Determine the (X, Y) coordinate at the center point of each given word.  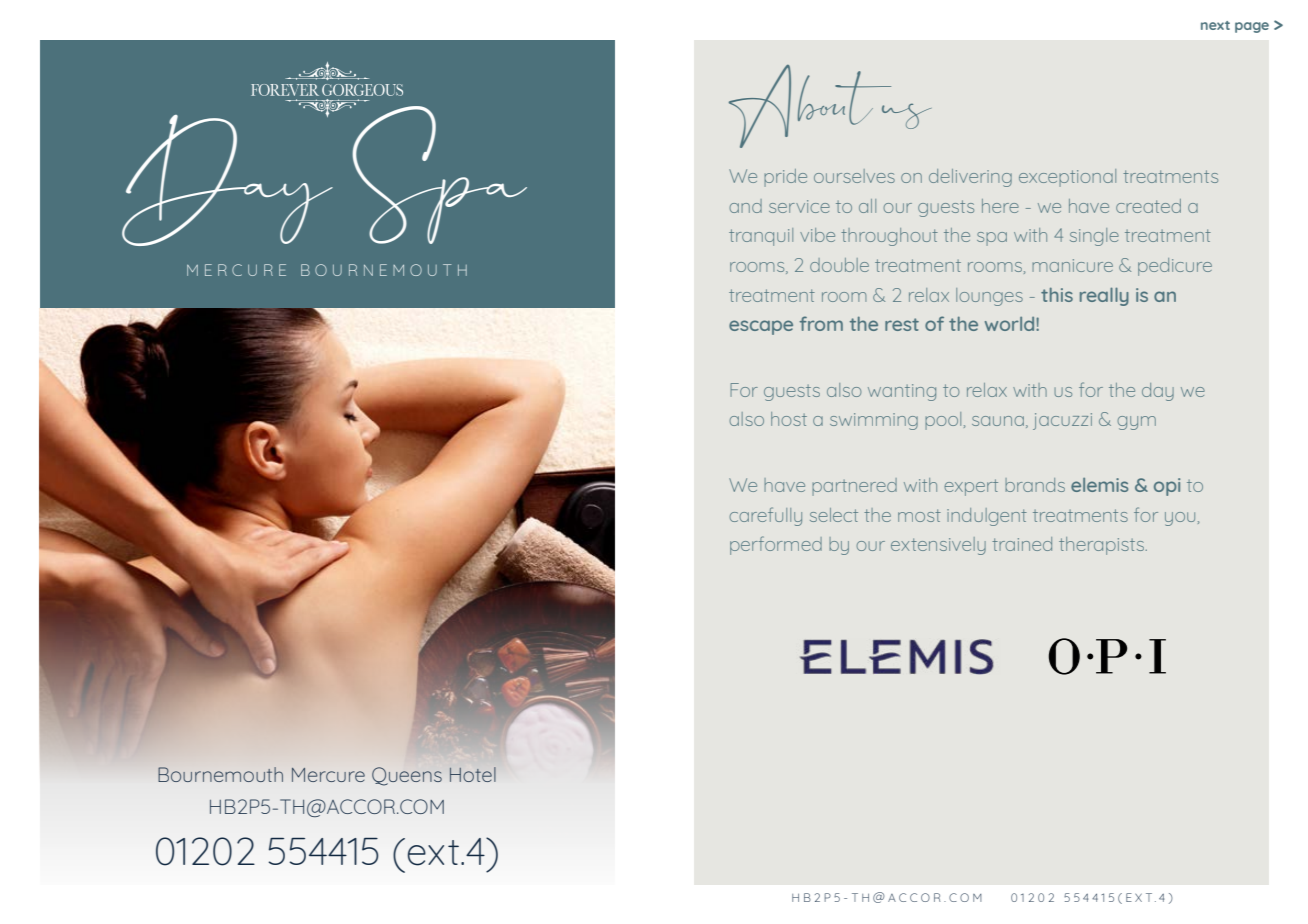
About (811, 106)
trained (1022, 544)
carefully (766, 516)
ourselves (854, 176)
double (839, 265)
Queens (407, 776)
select (834, 515)
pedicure (1175, 267)
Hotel (473, 774)
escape (761, 327)
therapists (1101, 546)
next (1215, 25)
